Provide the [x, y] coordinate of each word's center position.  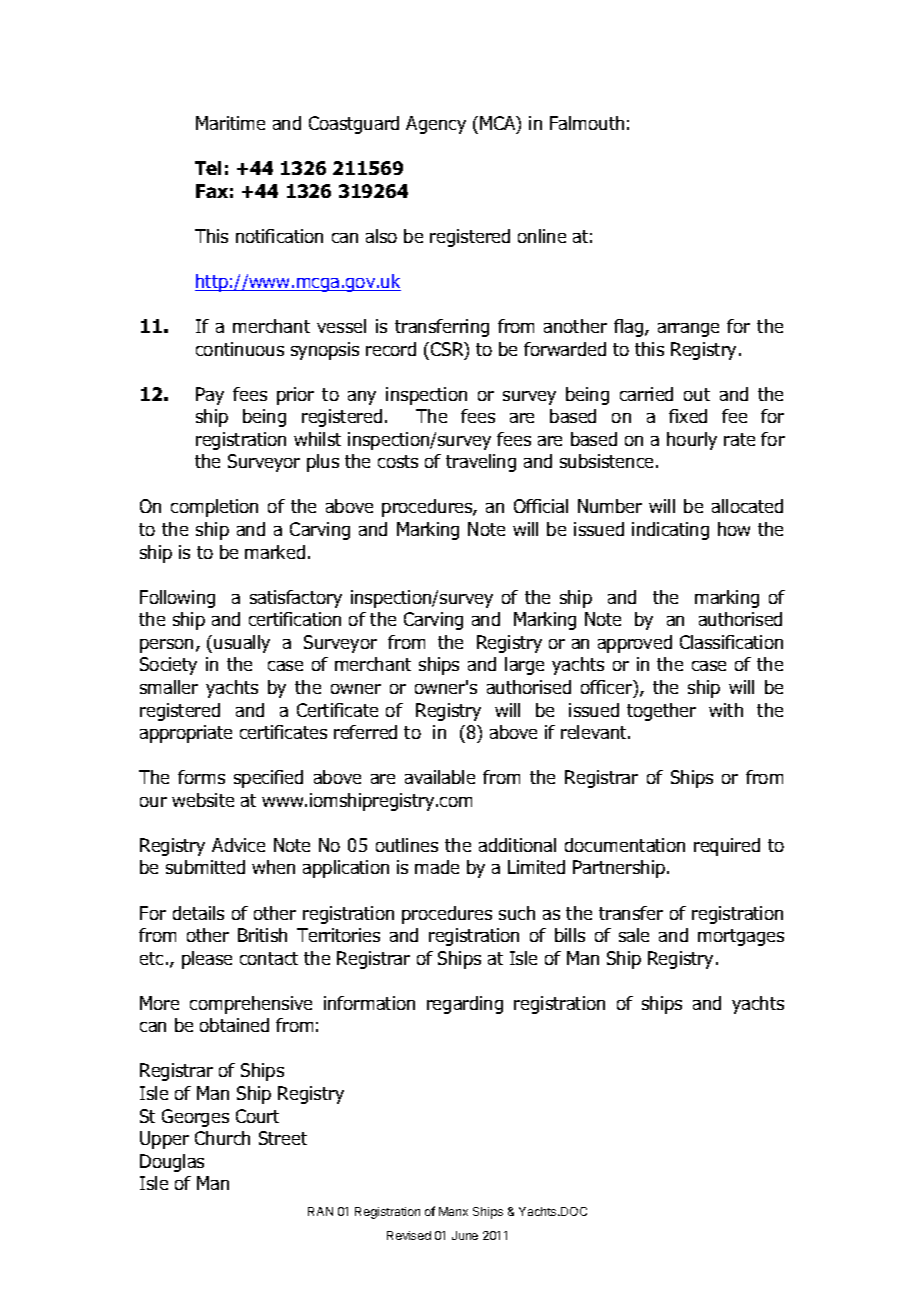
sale [634, 935]
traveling [481, 463]
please [207, 960]
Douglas [172, 1163]
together [661, 712]
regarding [465, 1005]
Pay [210, 396]
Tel [208, 168]
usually [242, 644]
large [524, 666]
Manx [453, 1211]
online [542, 236]
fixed [688, 416]
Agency [436, 125]
